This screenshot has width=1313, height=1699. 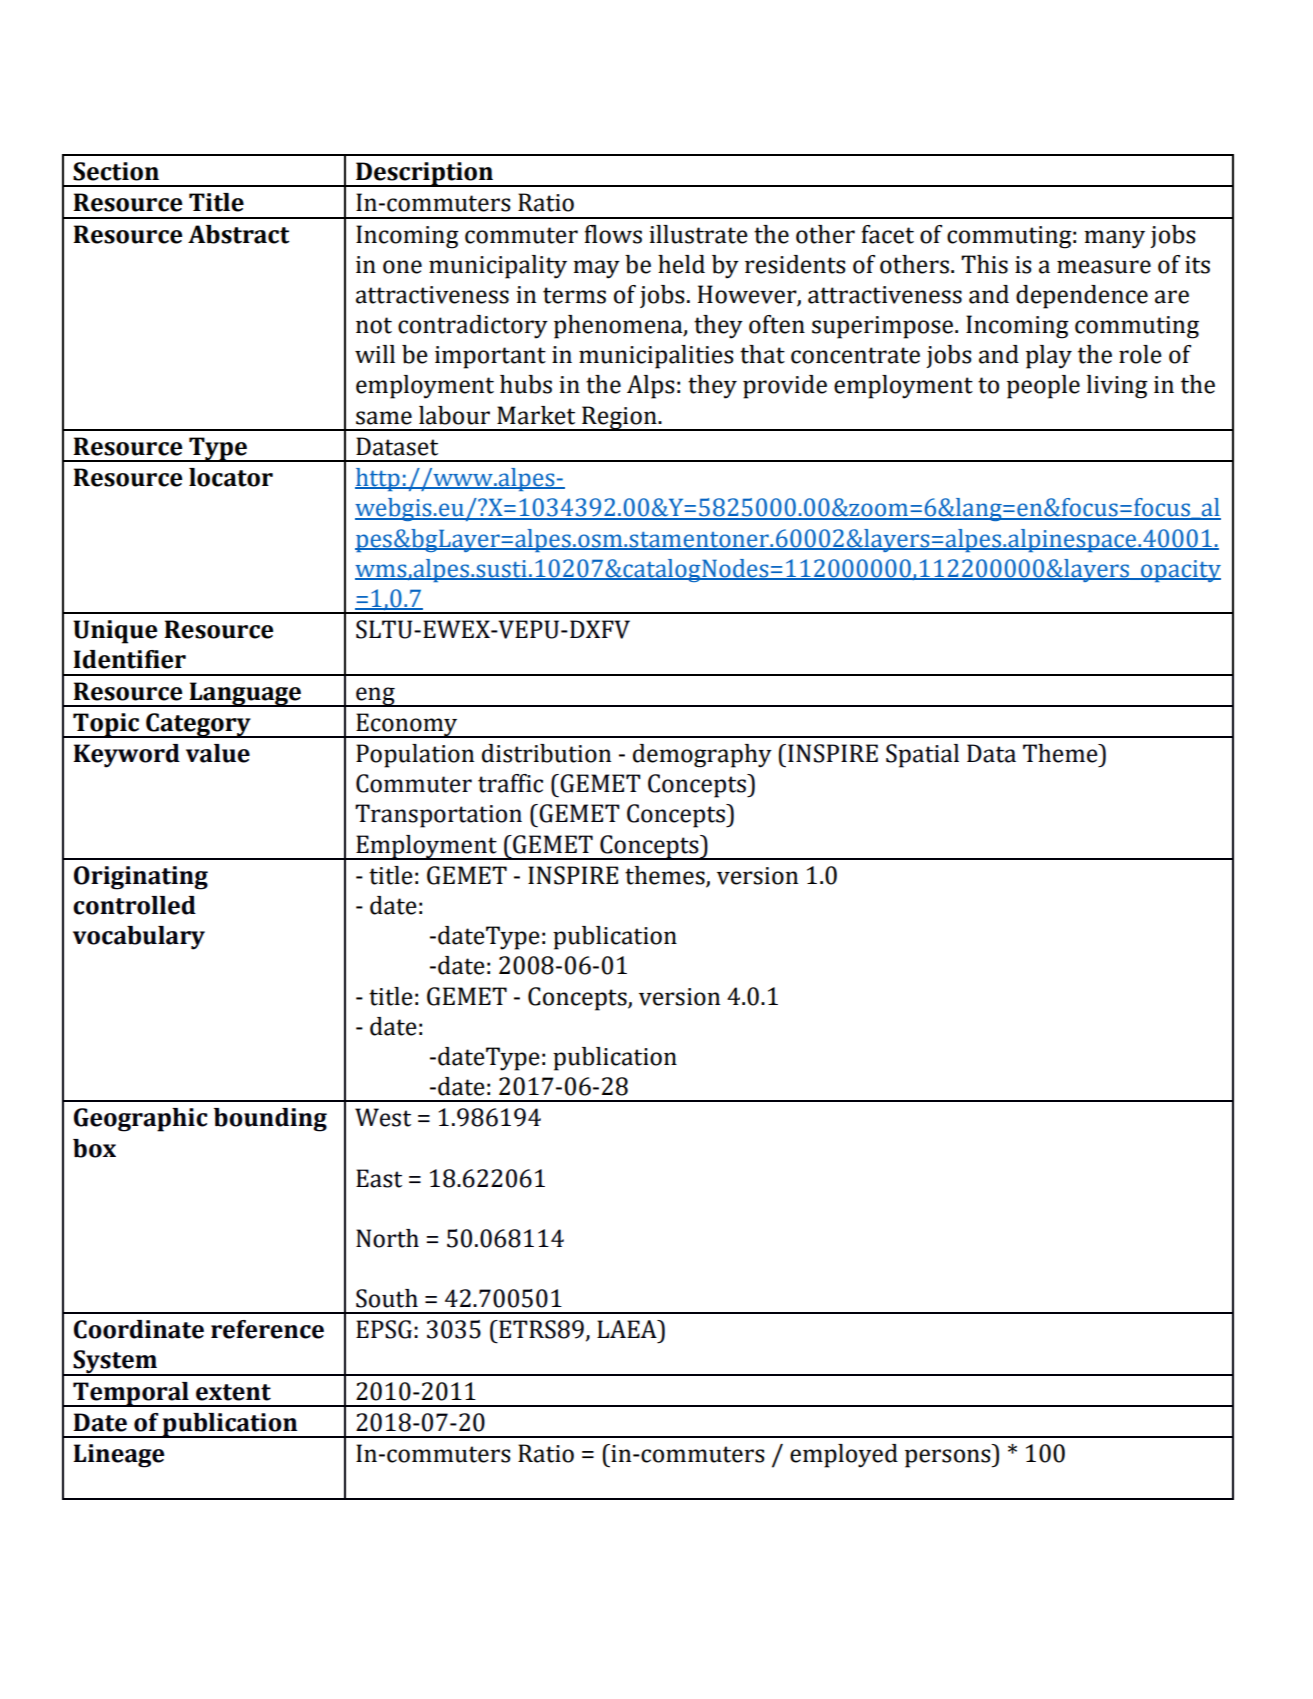 I want to click on Unique, so click(x=115, y=632).
